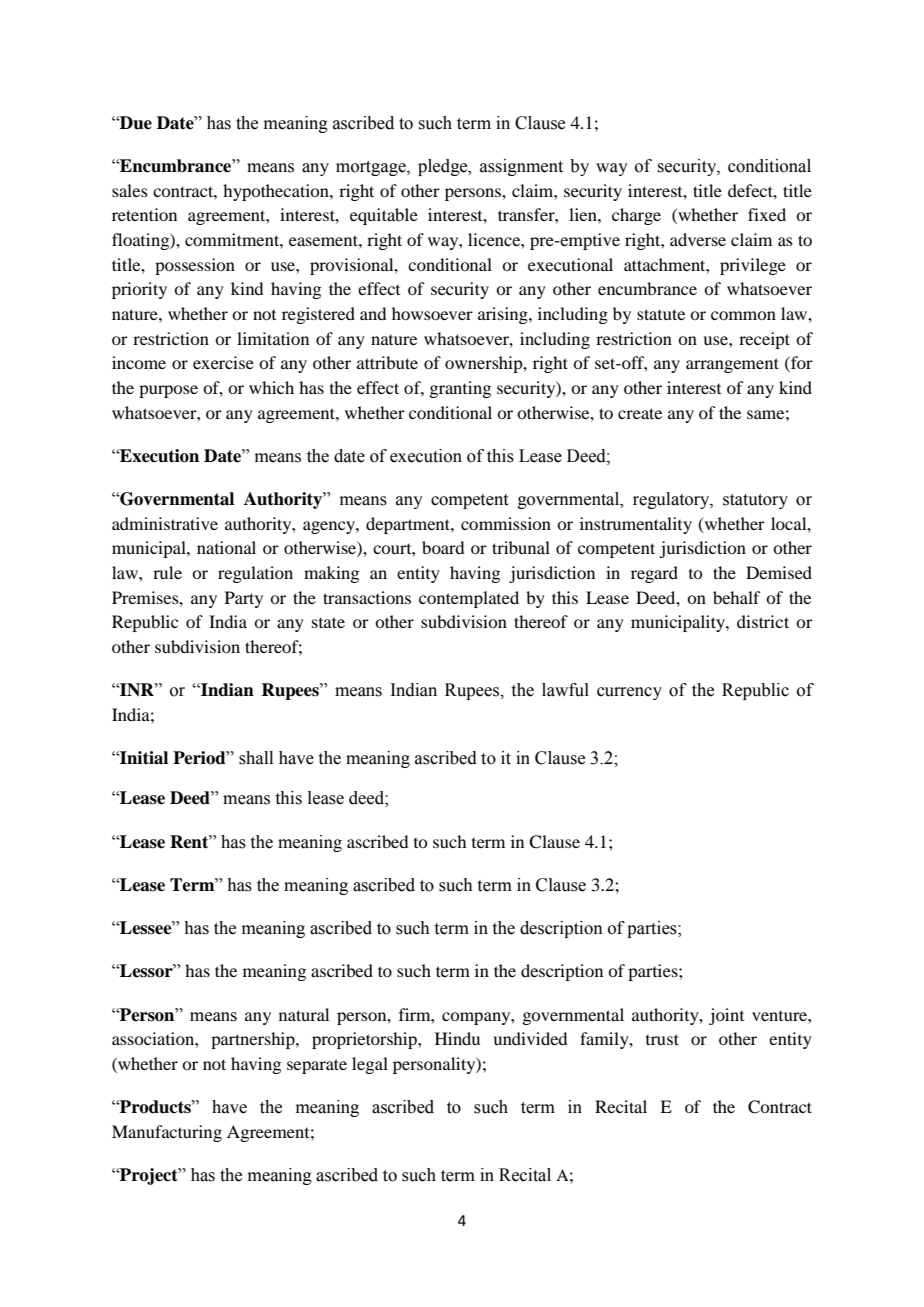  I want to click on lawful, so click(565, 690).
